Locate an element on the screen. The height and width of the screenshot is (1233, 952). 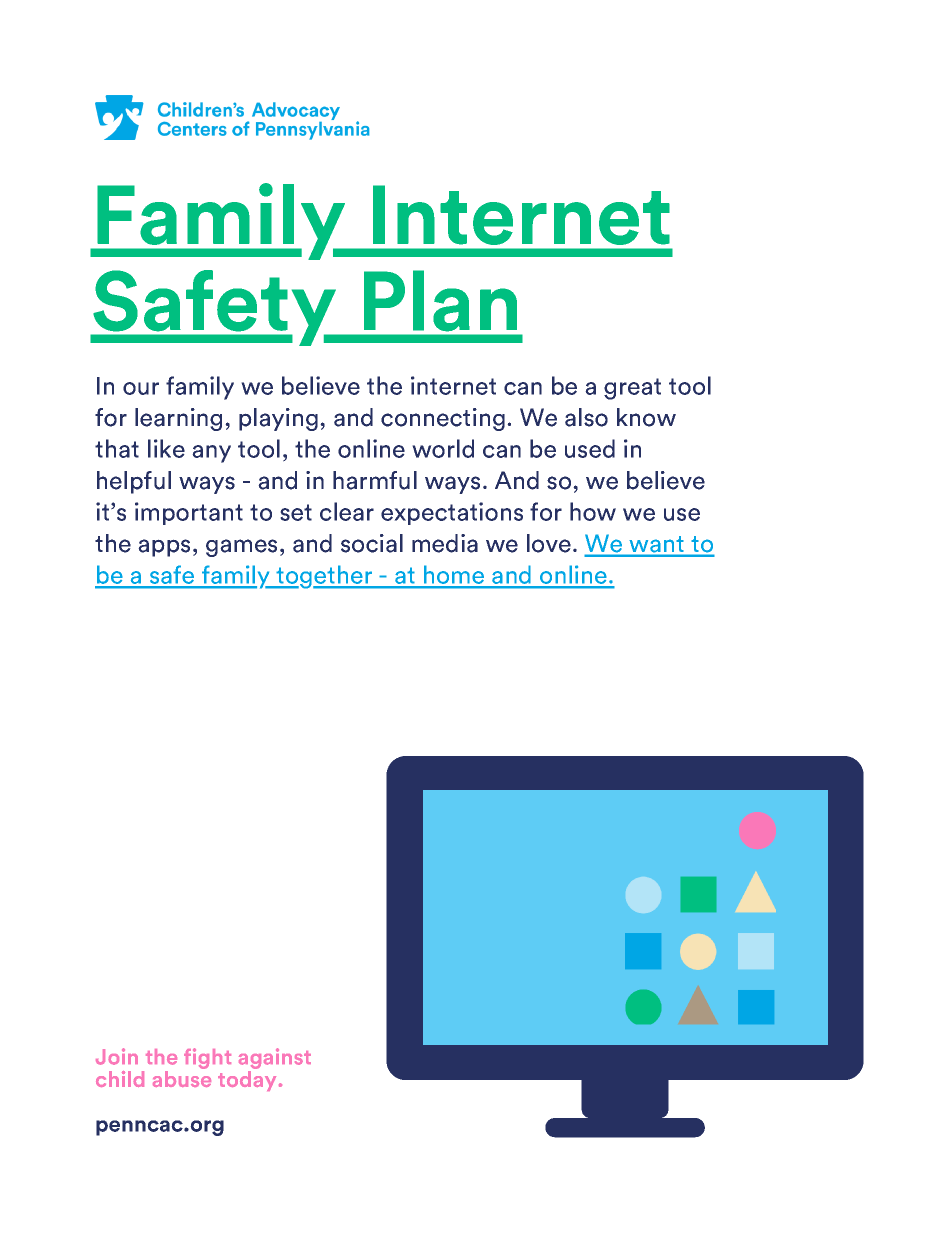
great is located at coordinates (632, 389).
